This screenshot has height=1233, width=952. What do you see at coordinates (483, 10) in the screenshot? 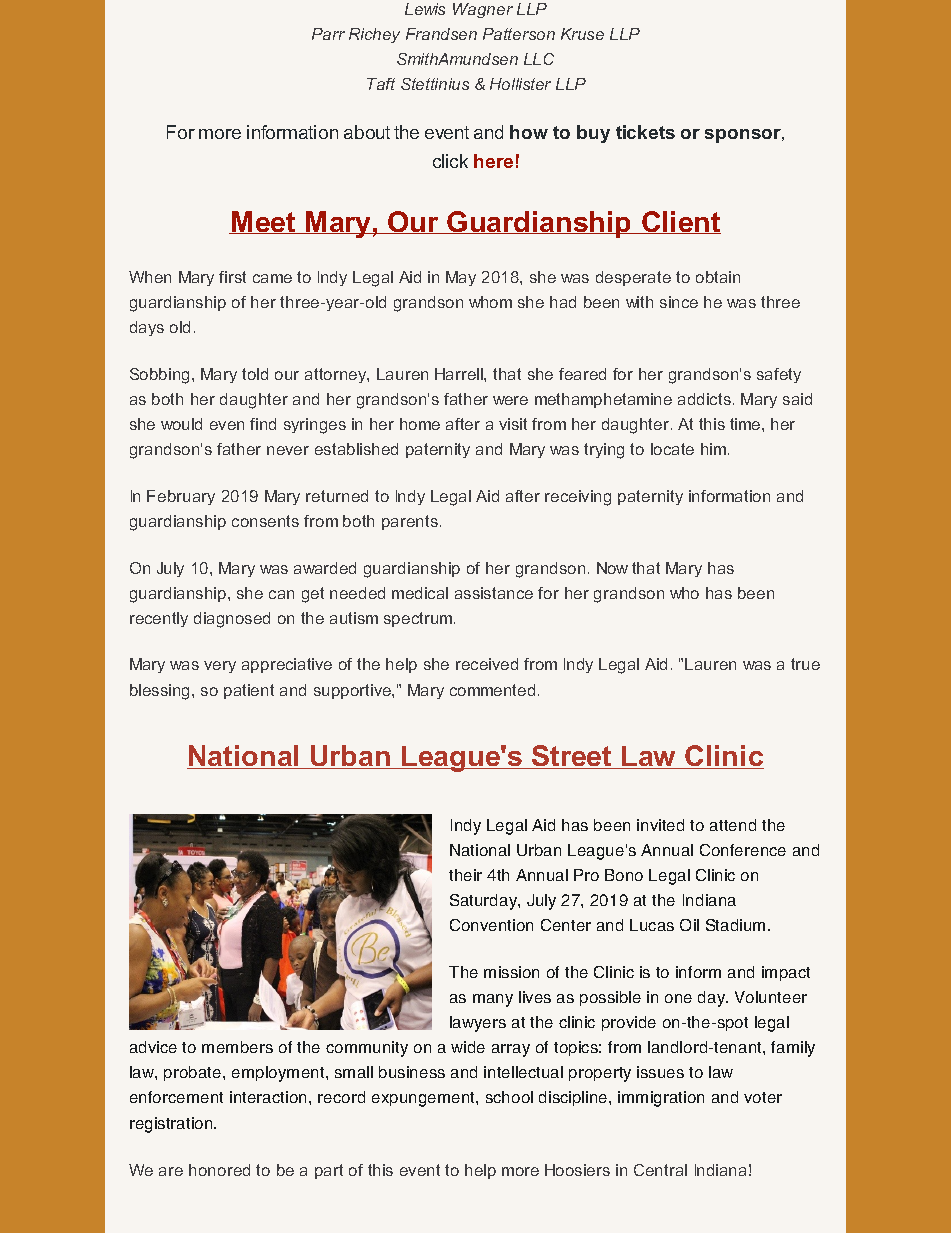
I see `Wagner` at bounding box center [483, 10].
